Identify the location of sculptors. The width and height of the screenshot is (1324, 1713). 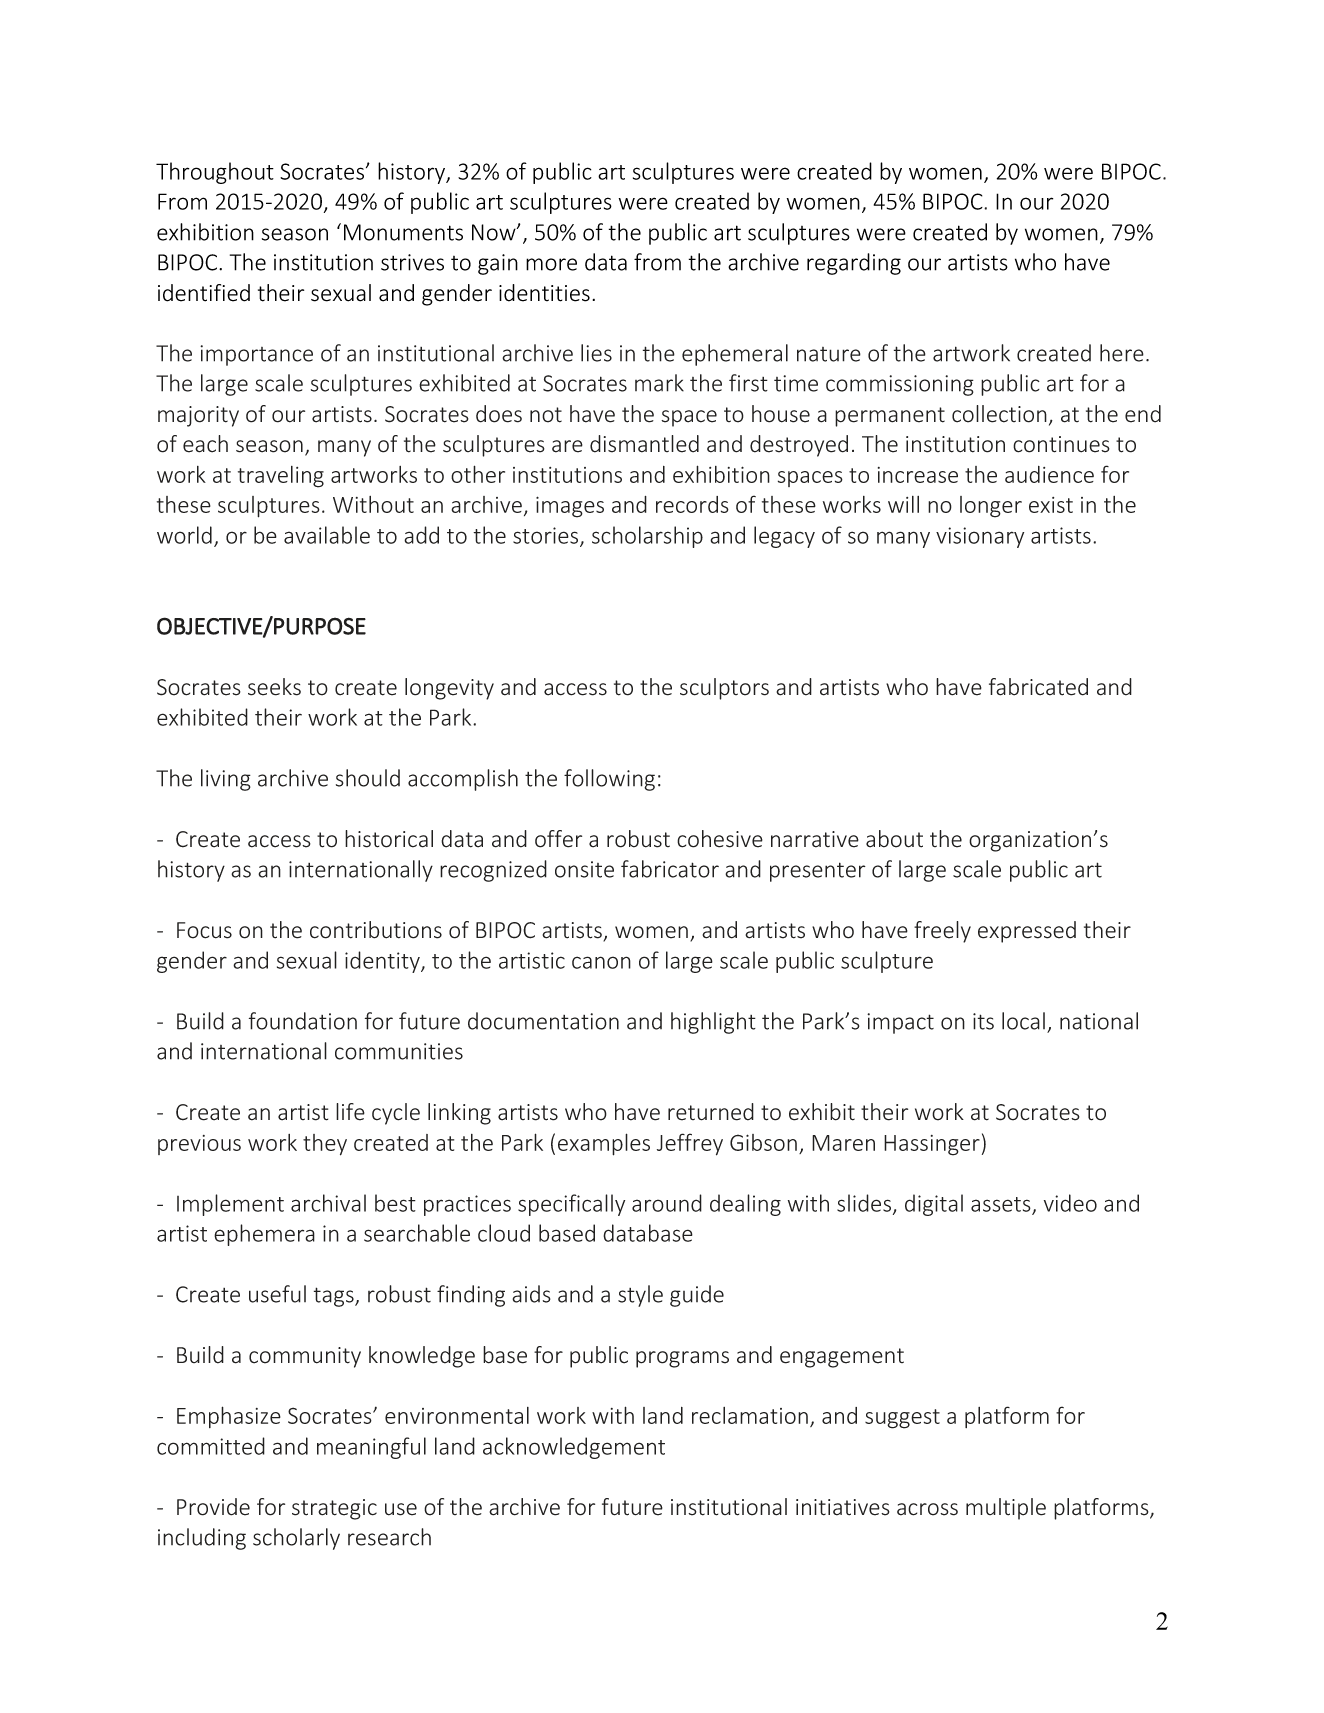
(724, 689).
